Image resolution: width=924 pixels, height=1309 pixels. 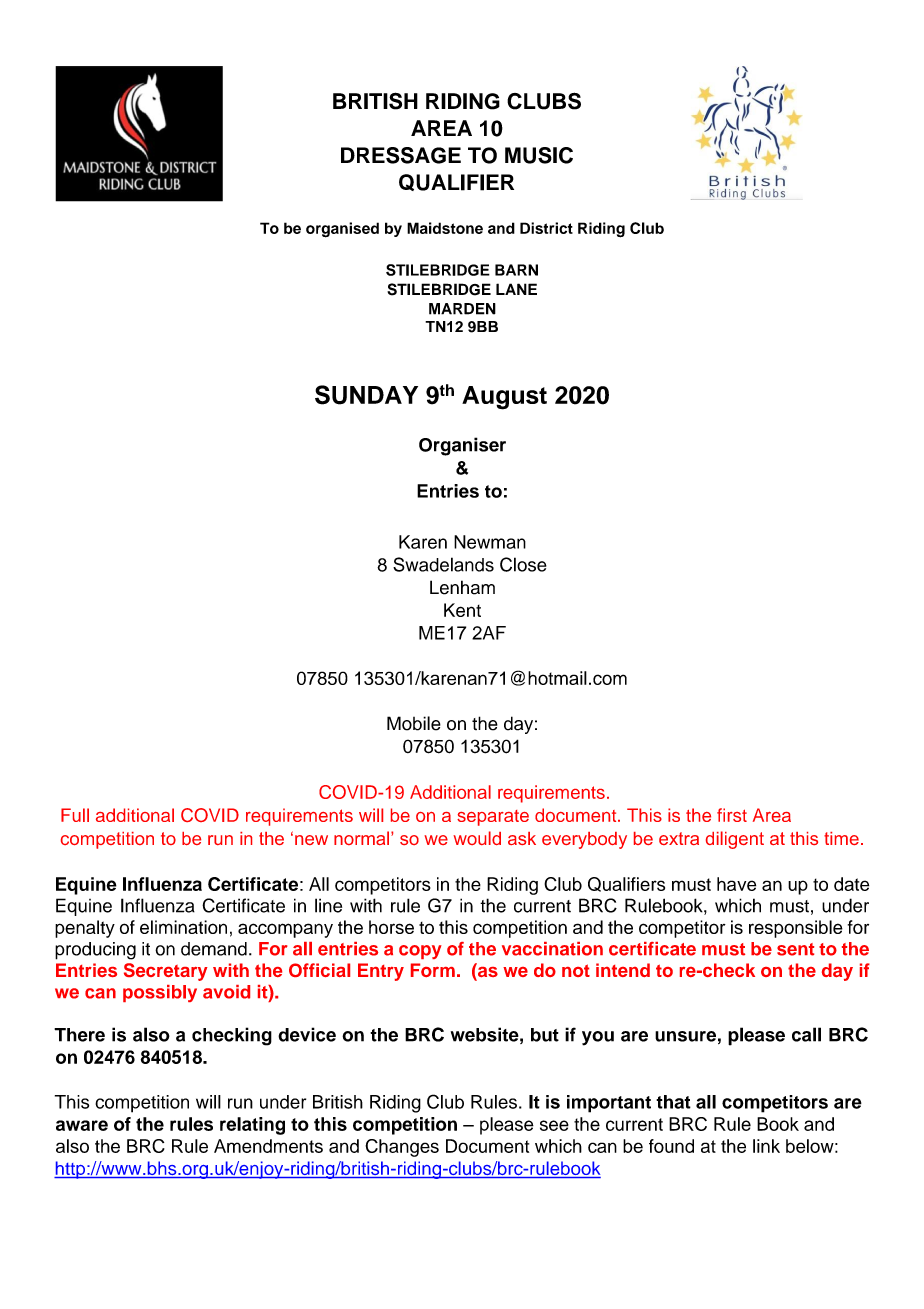 What do you see at coordinates (546, 228) in the screenshot?
I see `District` at bounding box center [546, 228].
